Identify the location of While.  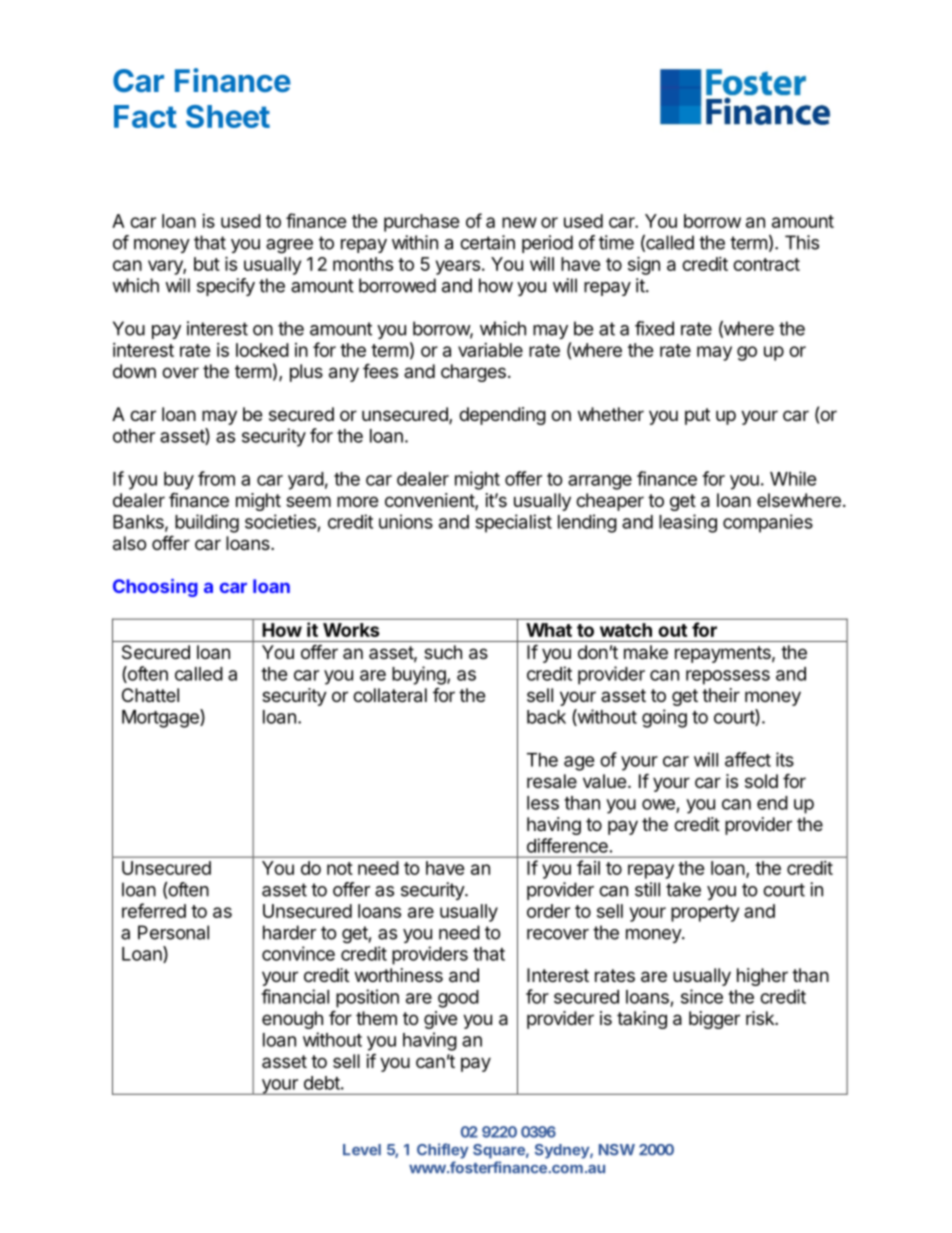
(793, 478).
